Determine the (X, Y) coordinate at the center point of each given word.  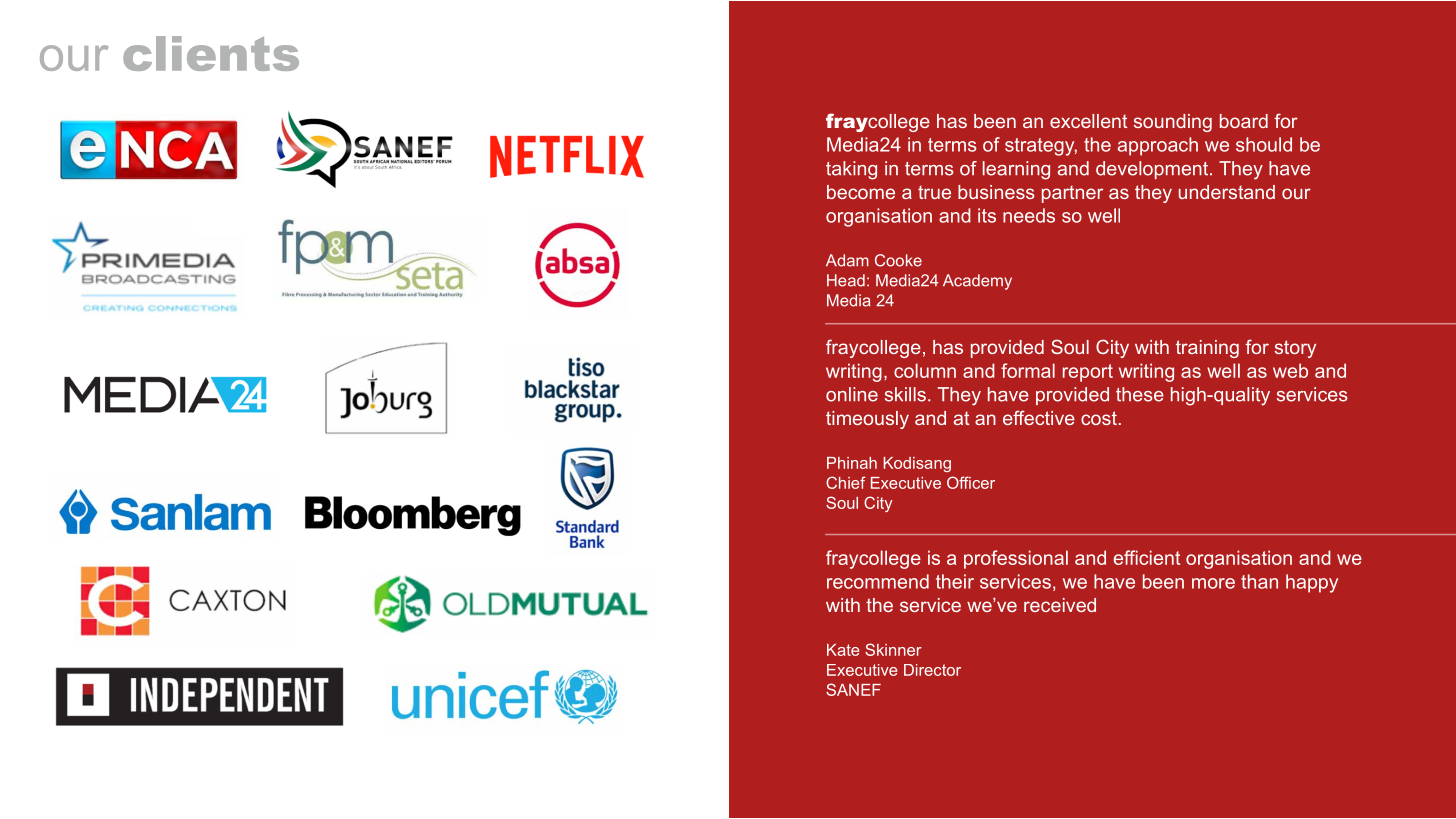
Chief (846, 482)
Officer (971, 482)
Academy (977, 282)
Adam (847, 260)
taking (851, 170)
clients (211, 53)
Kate (843, 650)
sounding (1173, 123)
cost (1099, 418)
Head (846, 280)
